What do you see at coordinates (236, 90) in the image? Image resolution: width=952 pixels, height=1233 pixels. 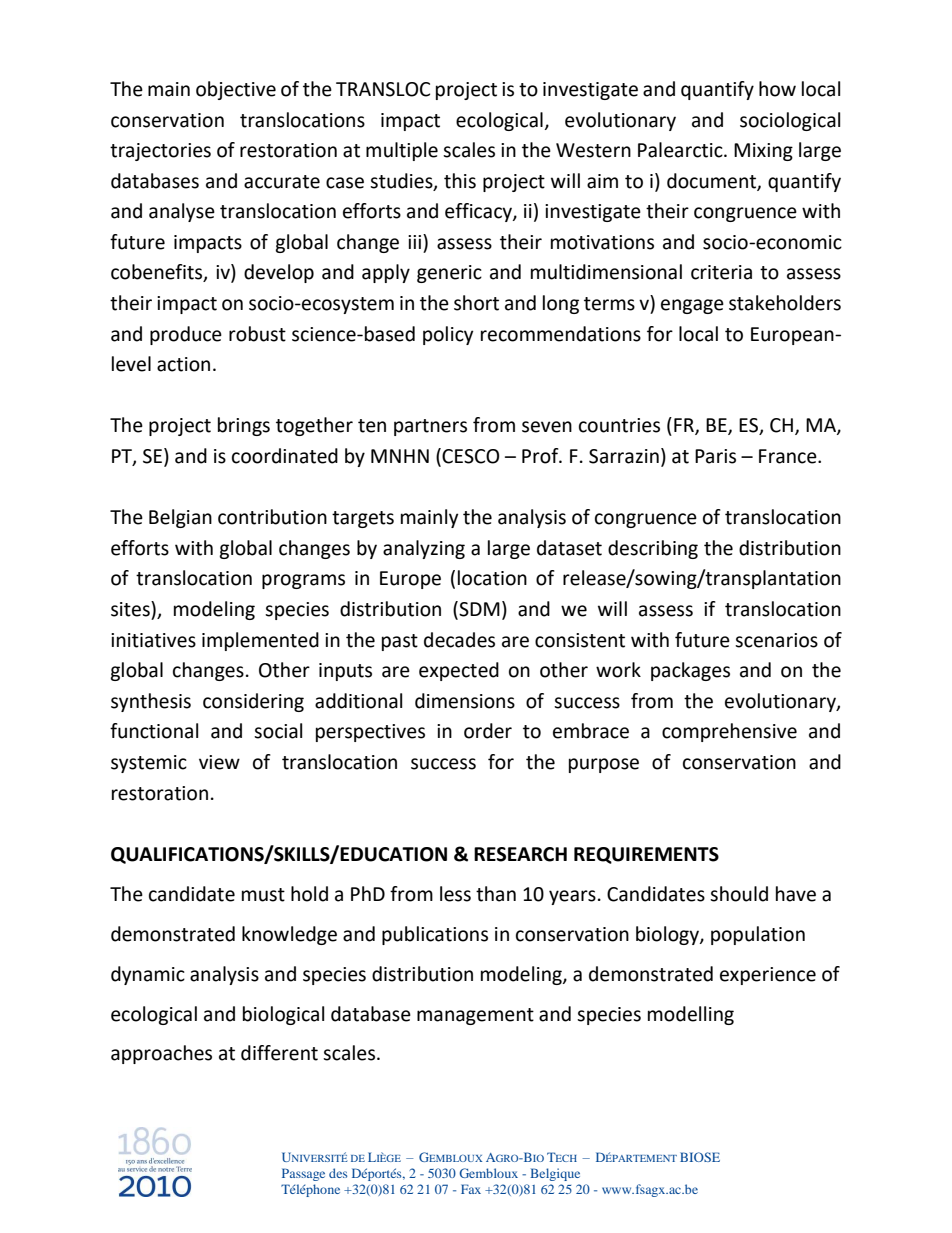 I see `objective` at bounding box center [236, 90].
